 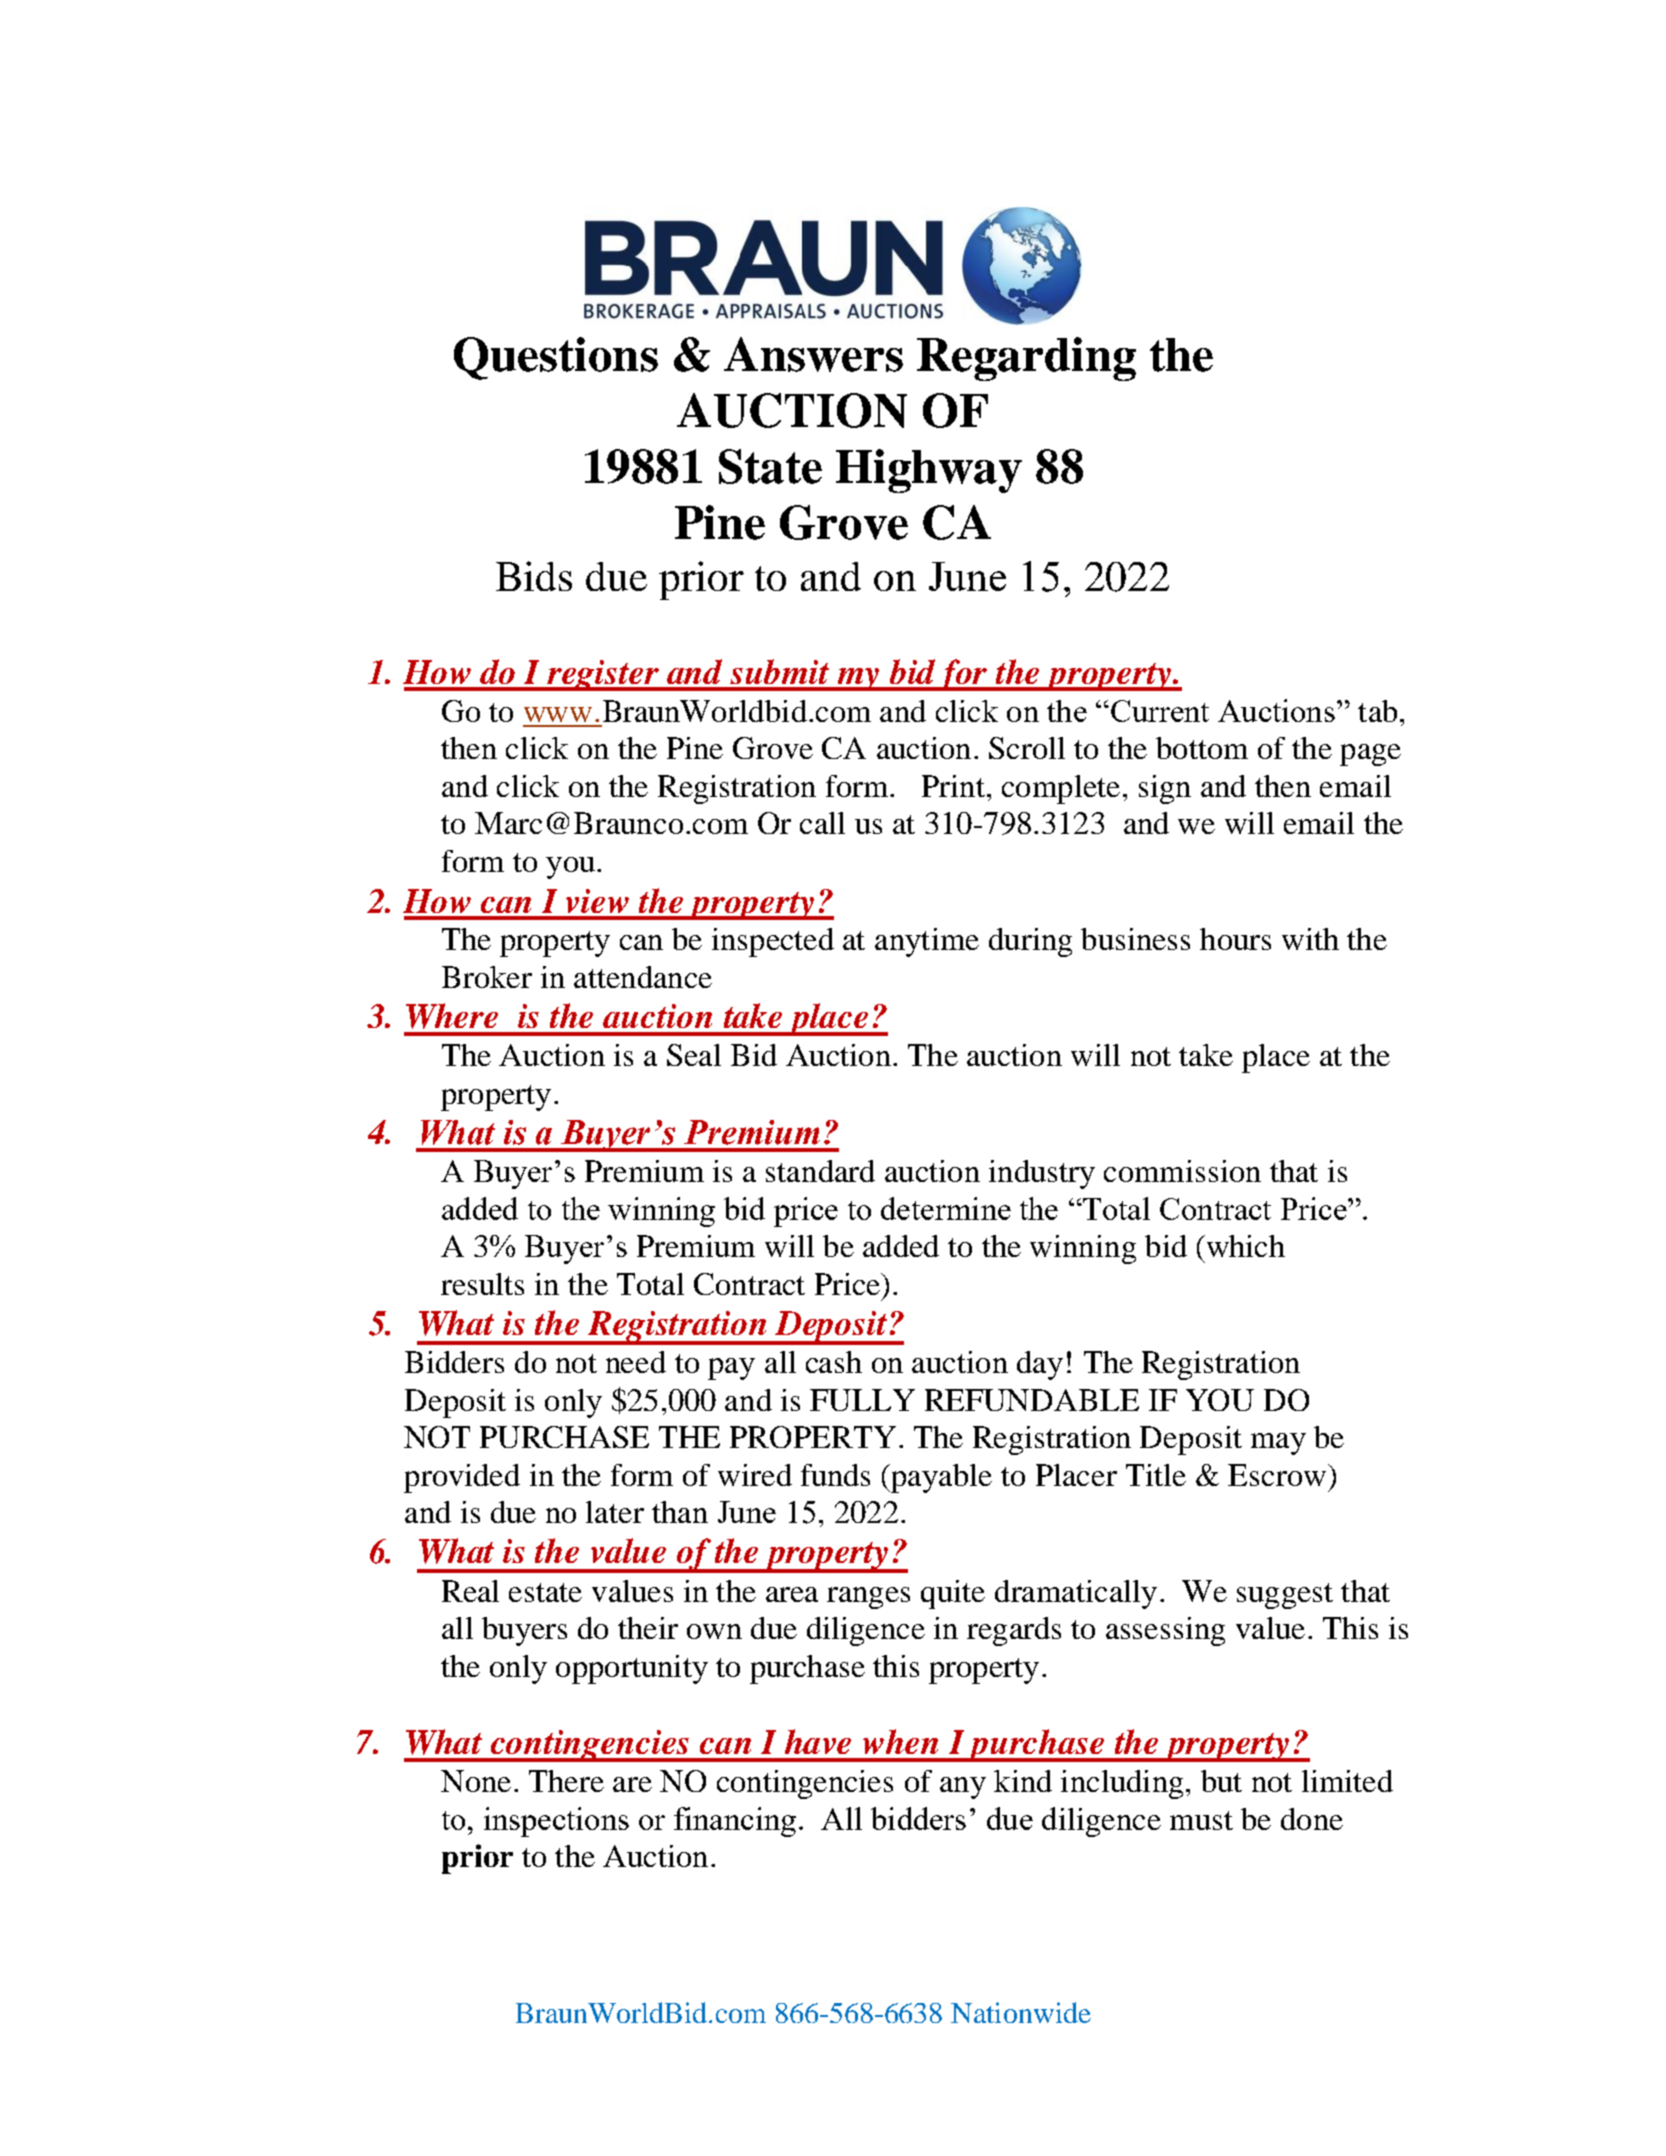 What do you see at coordinates (929, 471) in the image?
I see `Highway` at bounding box center [929, 471].
